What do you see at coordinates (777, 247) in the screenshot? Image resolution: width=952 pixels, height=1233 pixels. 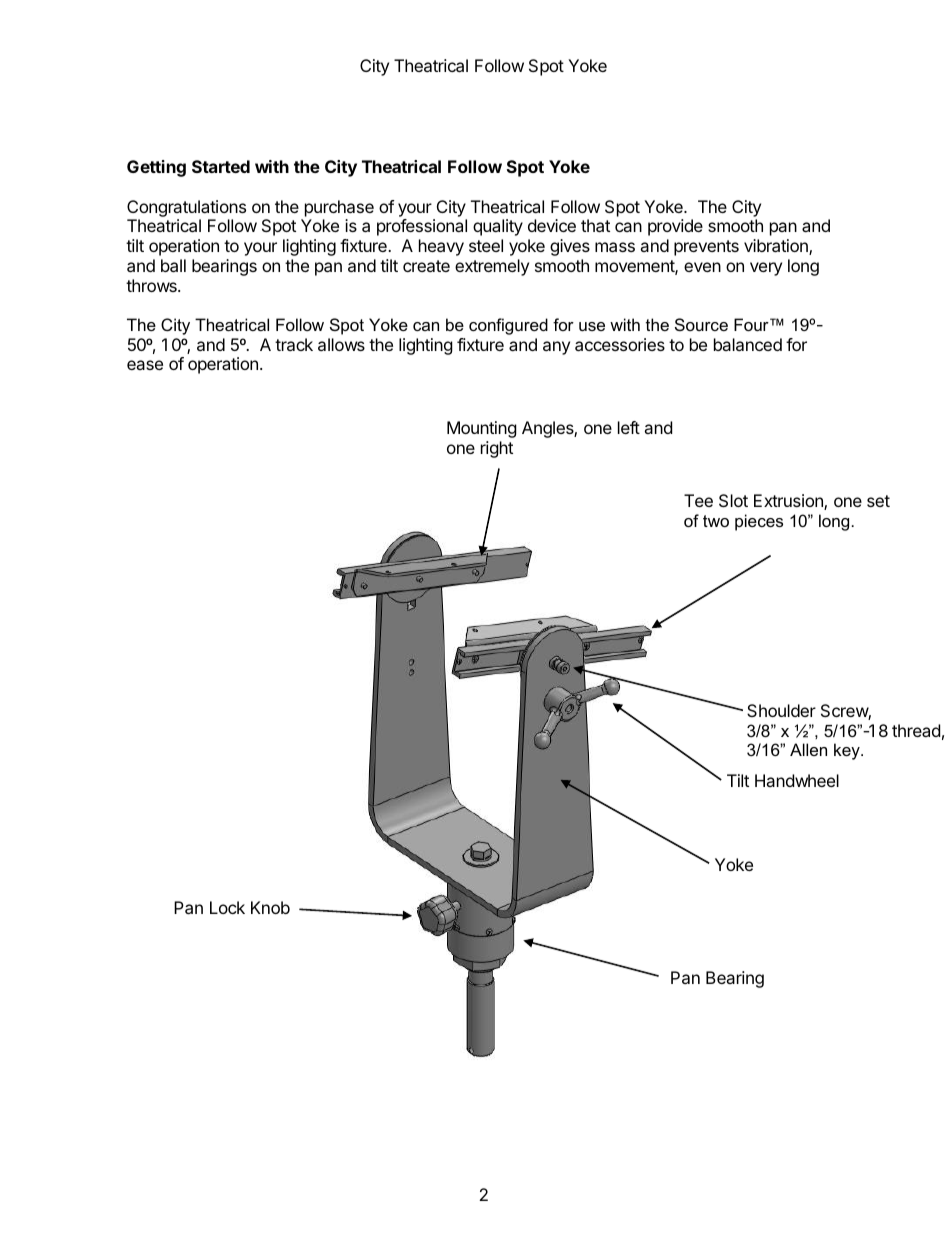 I see `vibration` at bounding box center [777, 247].
